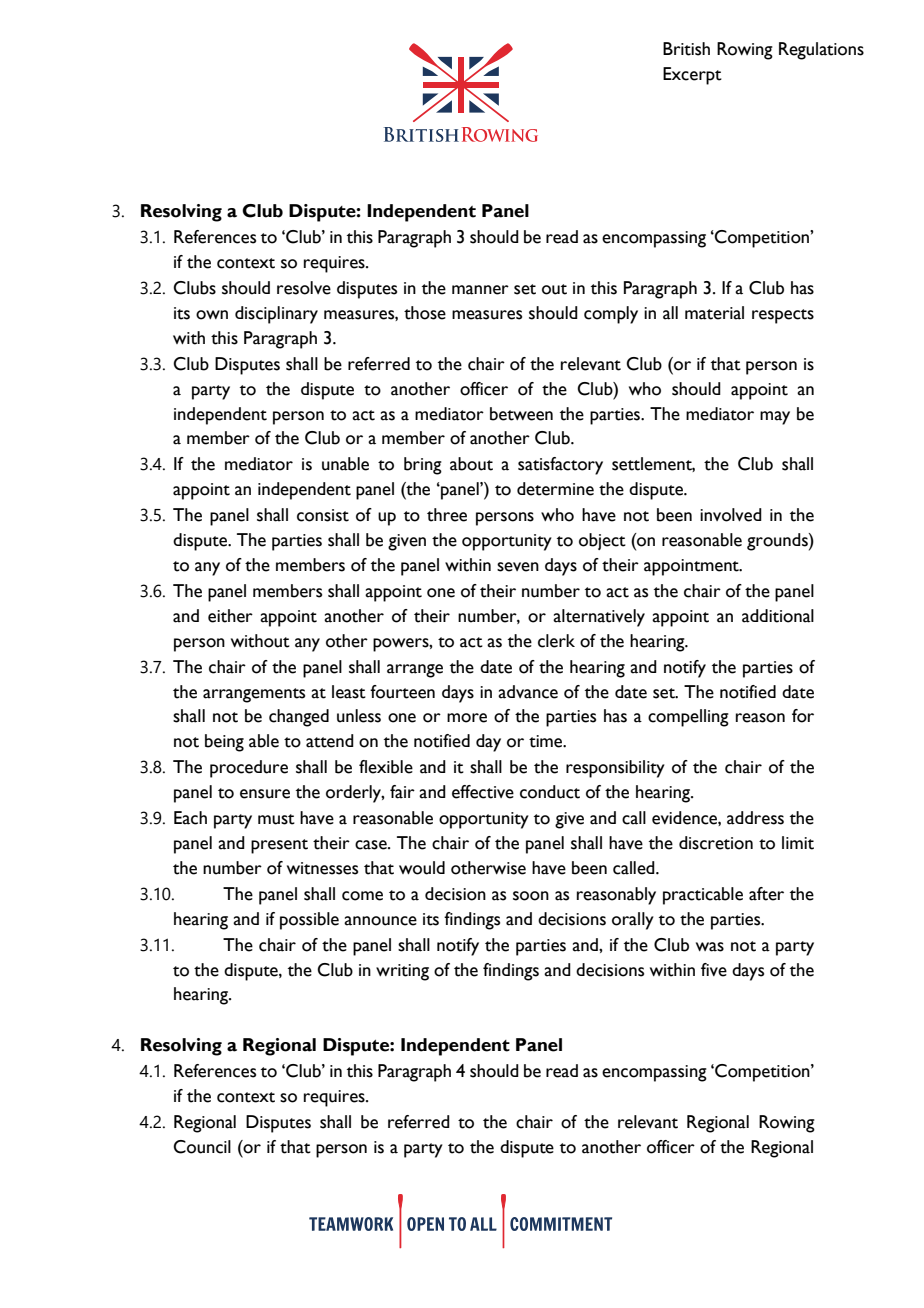 This screenshot has height=1308, width=924. What do you see at coordinates (483, 792) in the screenshot?
I see `effective` at bounding box center [483, 792].
